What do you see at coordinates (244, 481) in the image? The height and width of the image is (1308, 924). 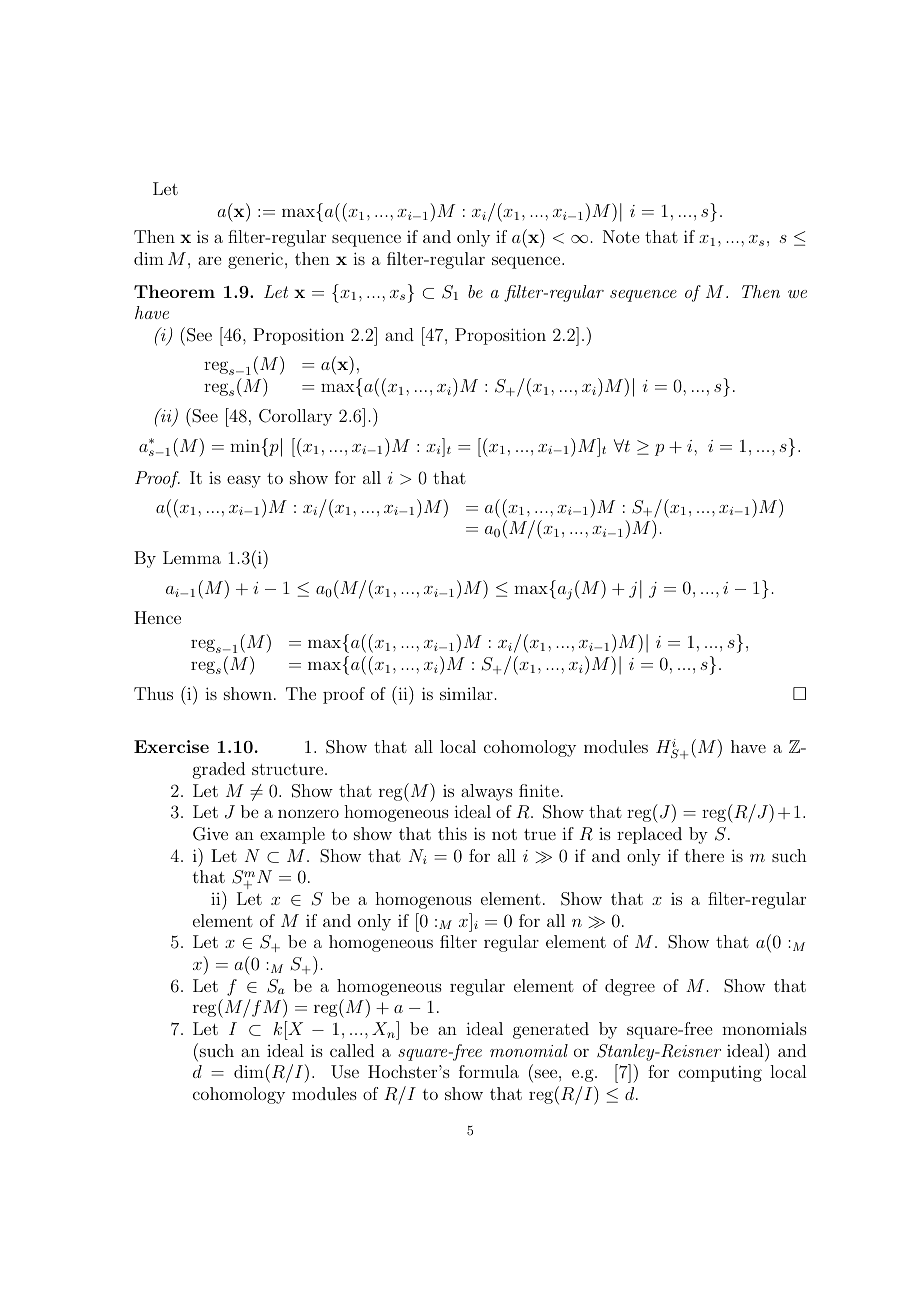 I see `easy` at bounding box center [244, 481].
